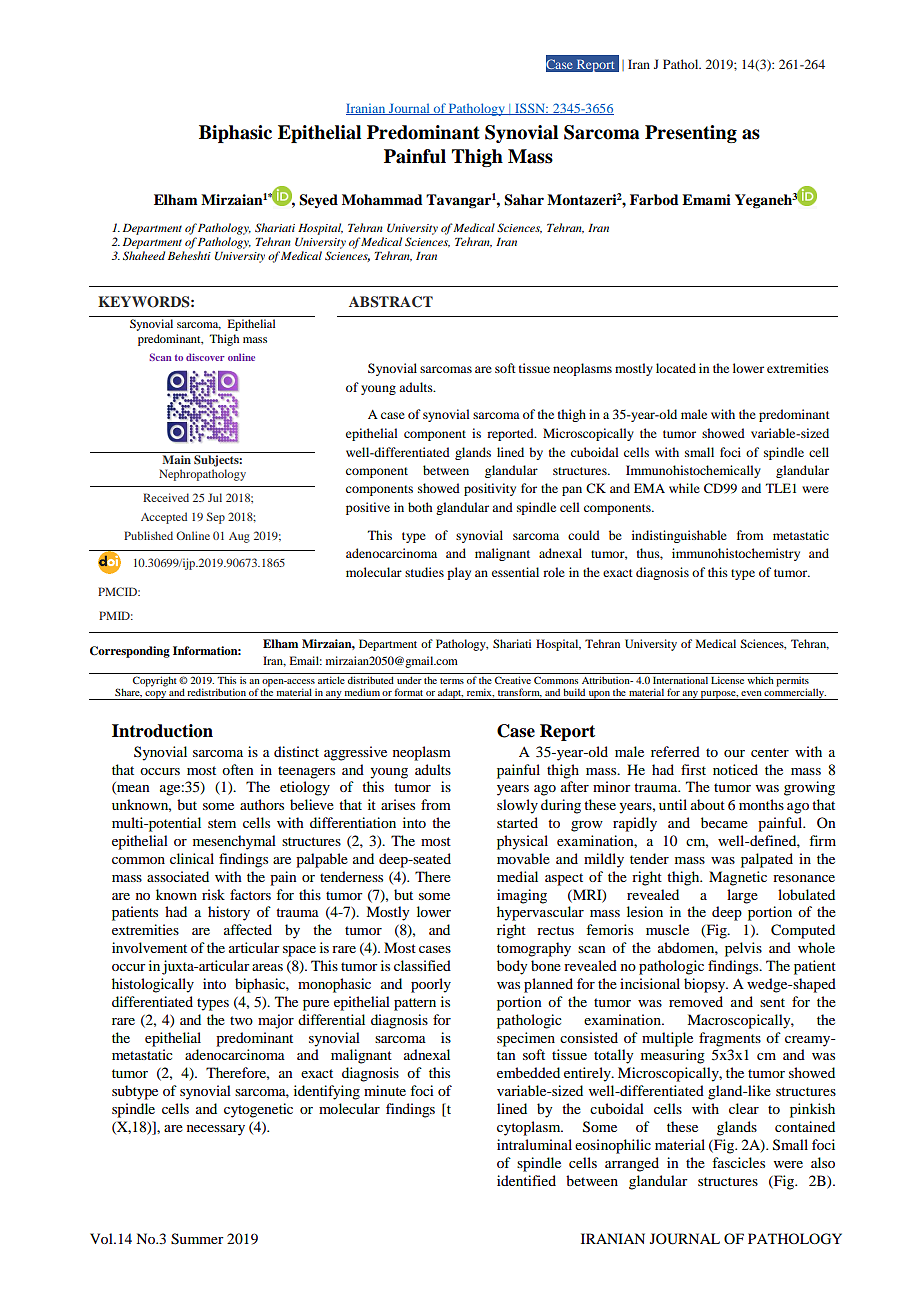 Image resolution: width=924 pixels, height=1308 pixels. I want to click on play, so click(459, 573).
